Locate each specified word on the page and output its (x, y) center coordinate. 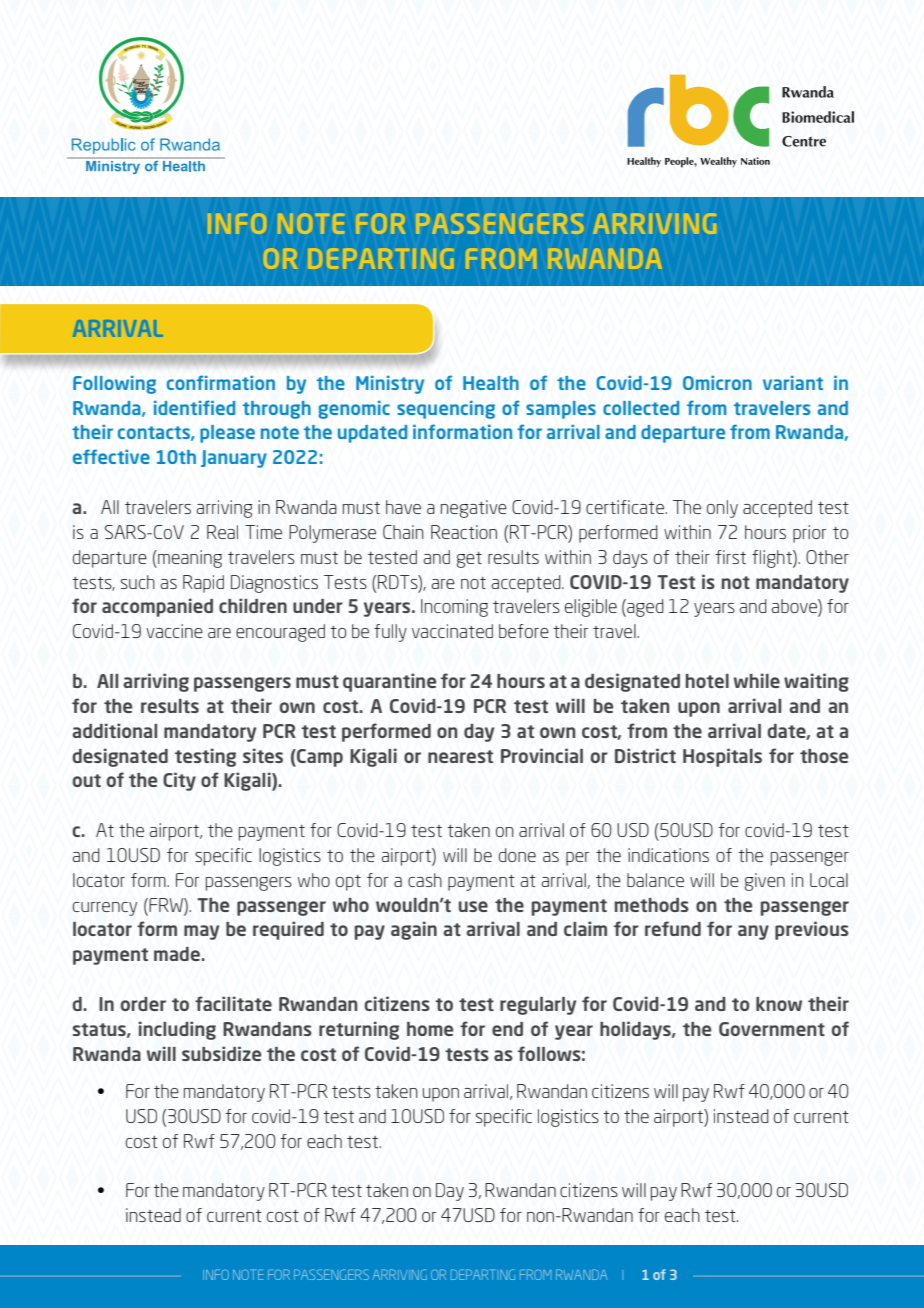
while (757, 680)
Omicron (717, 383)
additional (115, 730)
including (177, 1030)
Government (772, 1029)
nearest (460, 756)
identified (194, 407)
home (430, 1029)
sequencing (446, 410)
